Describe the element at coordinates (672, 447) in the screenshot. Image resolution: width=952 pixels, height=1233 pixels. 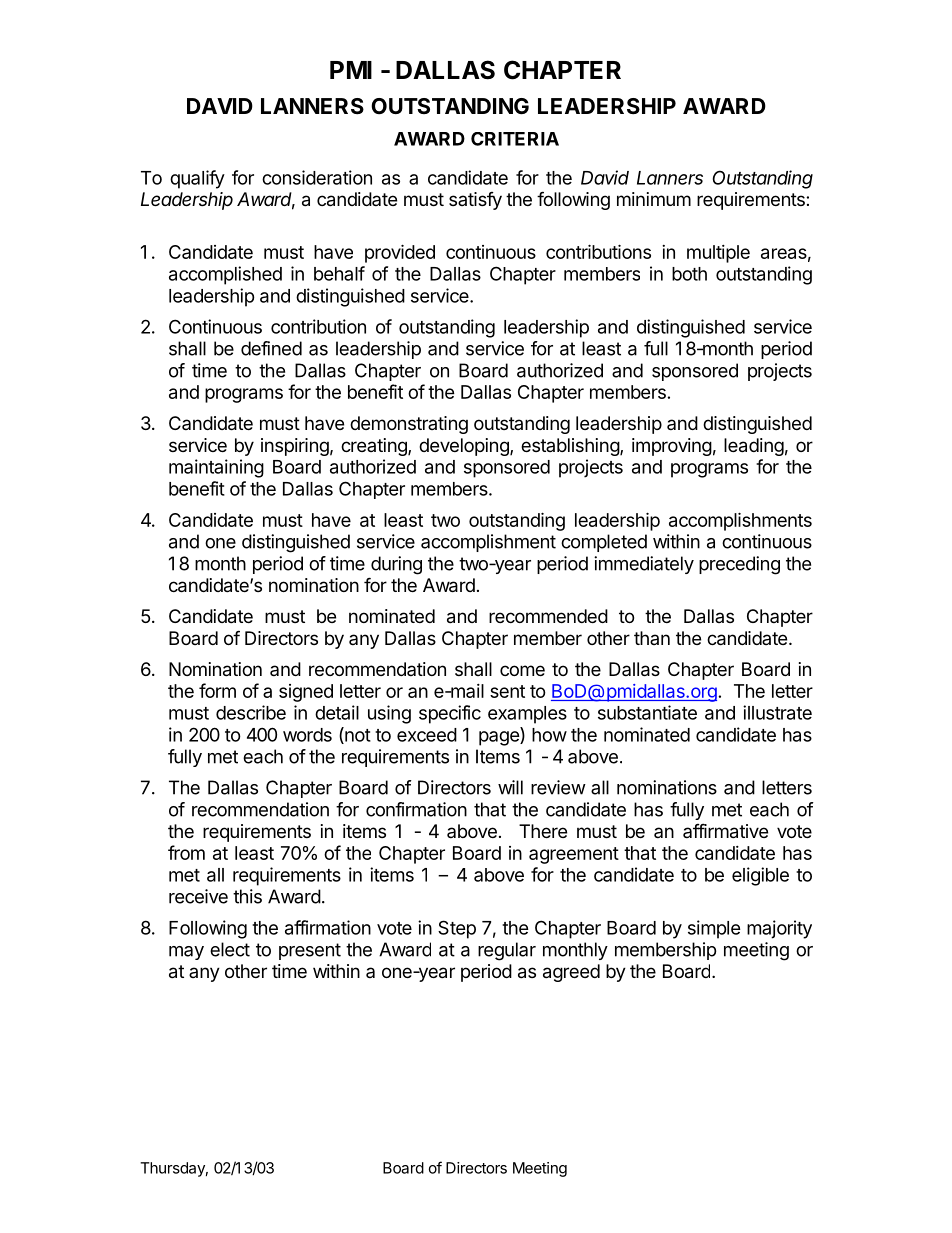
I see `improving` at that location.
